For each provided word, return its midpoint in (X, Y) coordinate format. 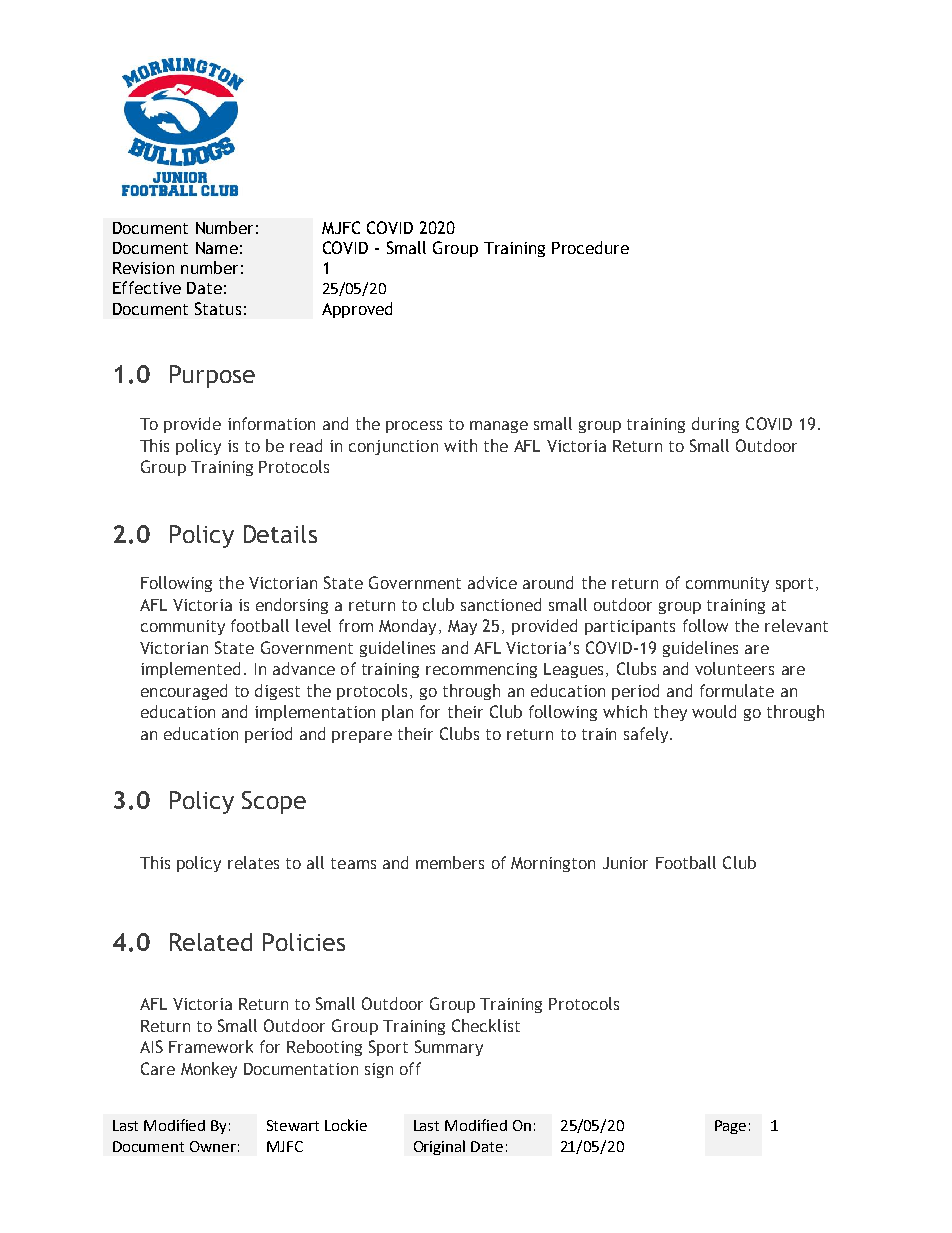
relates (253, 862)
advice (492, 582)
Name (217, 248)
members (450, 862)
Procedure (590, 247)
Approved (357, 310)
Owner (213, 1146)
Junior (625, 863)
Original (439, 1147)
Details (280, 534)
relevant (796, 625)
